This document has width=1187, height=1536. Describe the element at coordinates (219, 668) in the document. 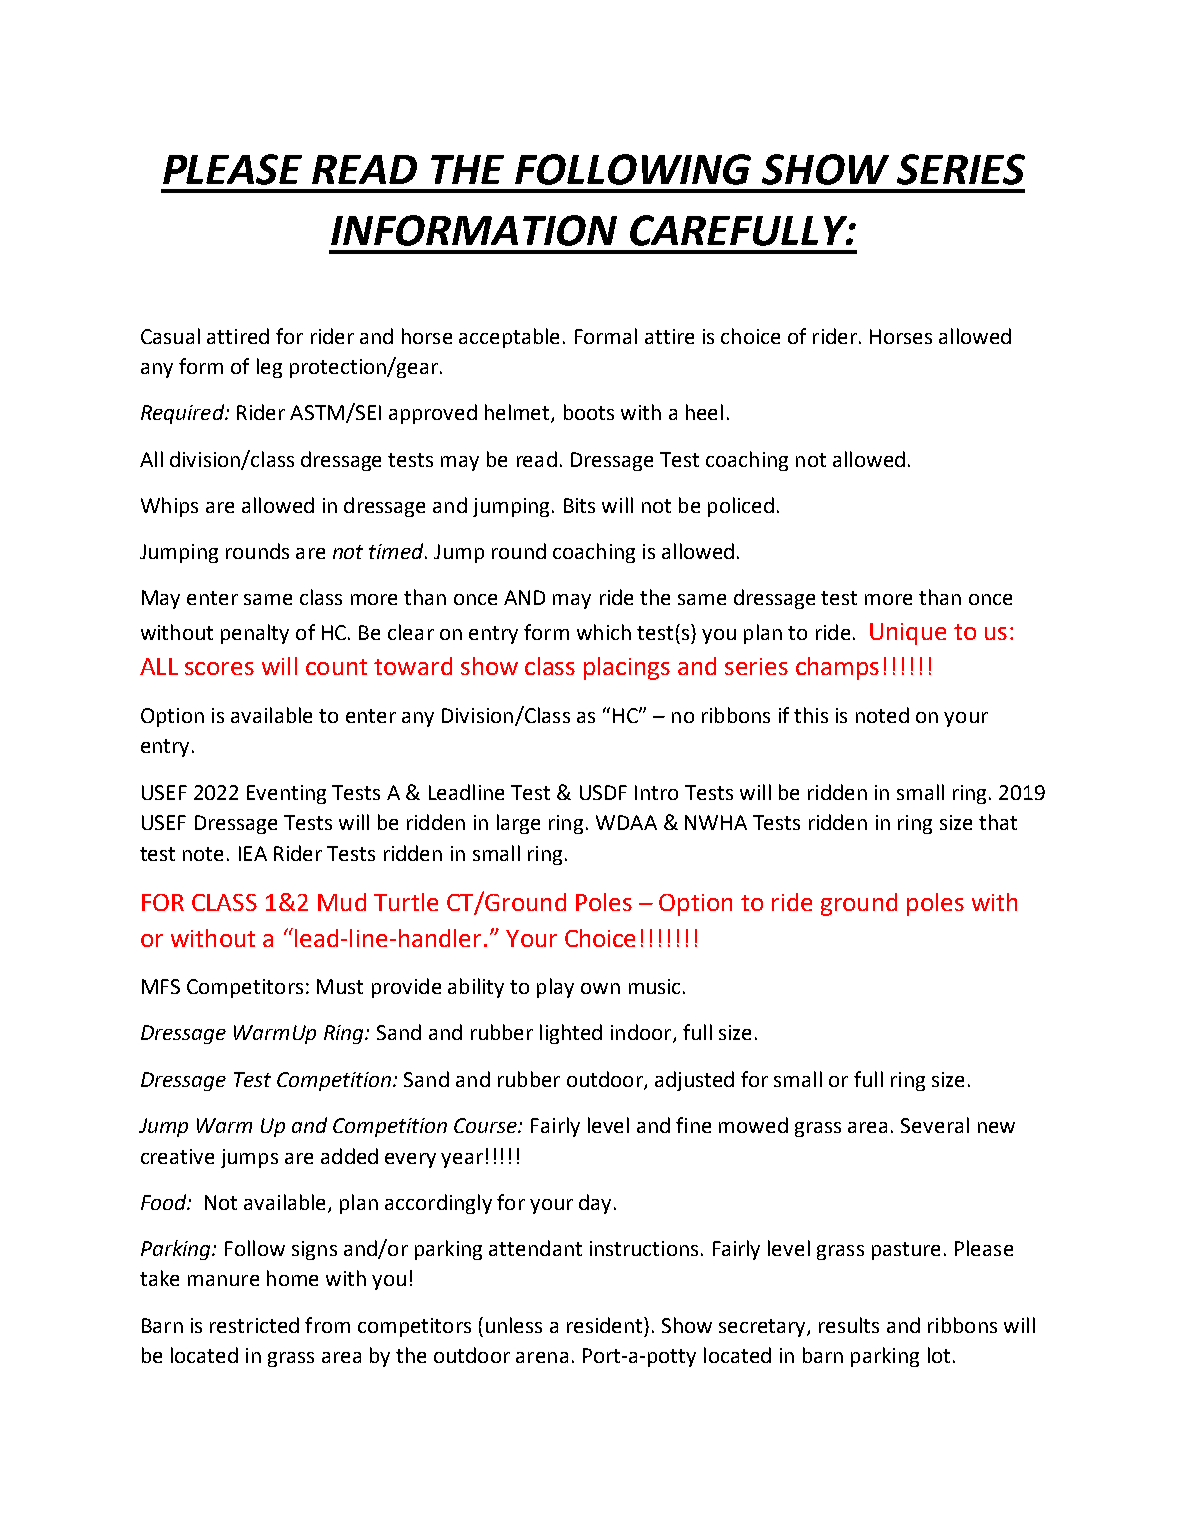

I see `scores` at that location.
